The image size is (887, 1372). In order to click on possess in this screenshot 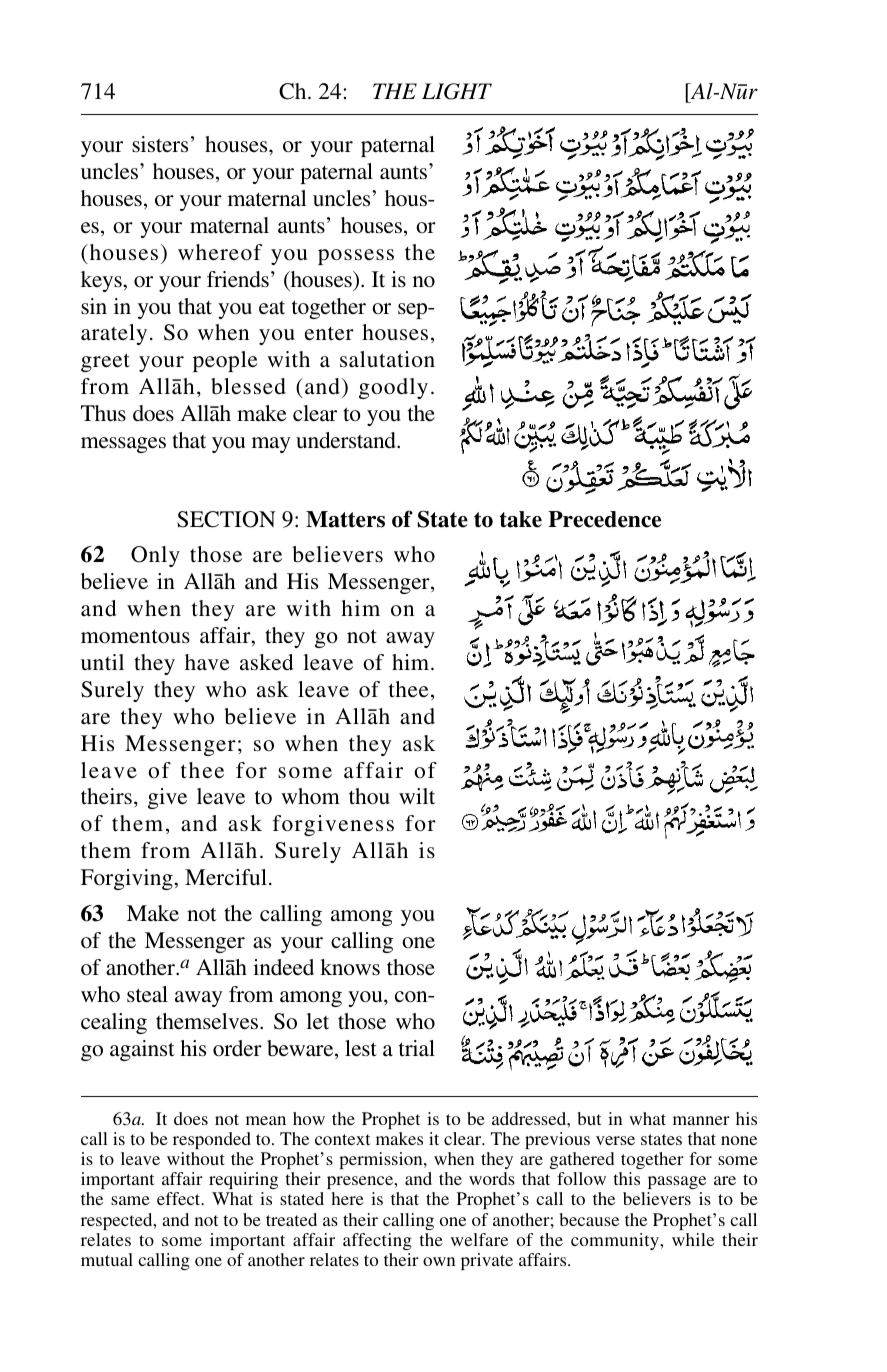, I will do `click(356, 257)`.
